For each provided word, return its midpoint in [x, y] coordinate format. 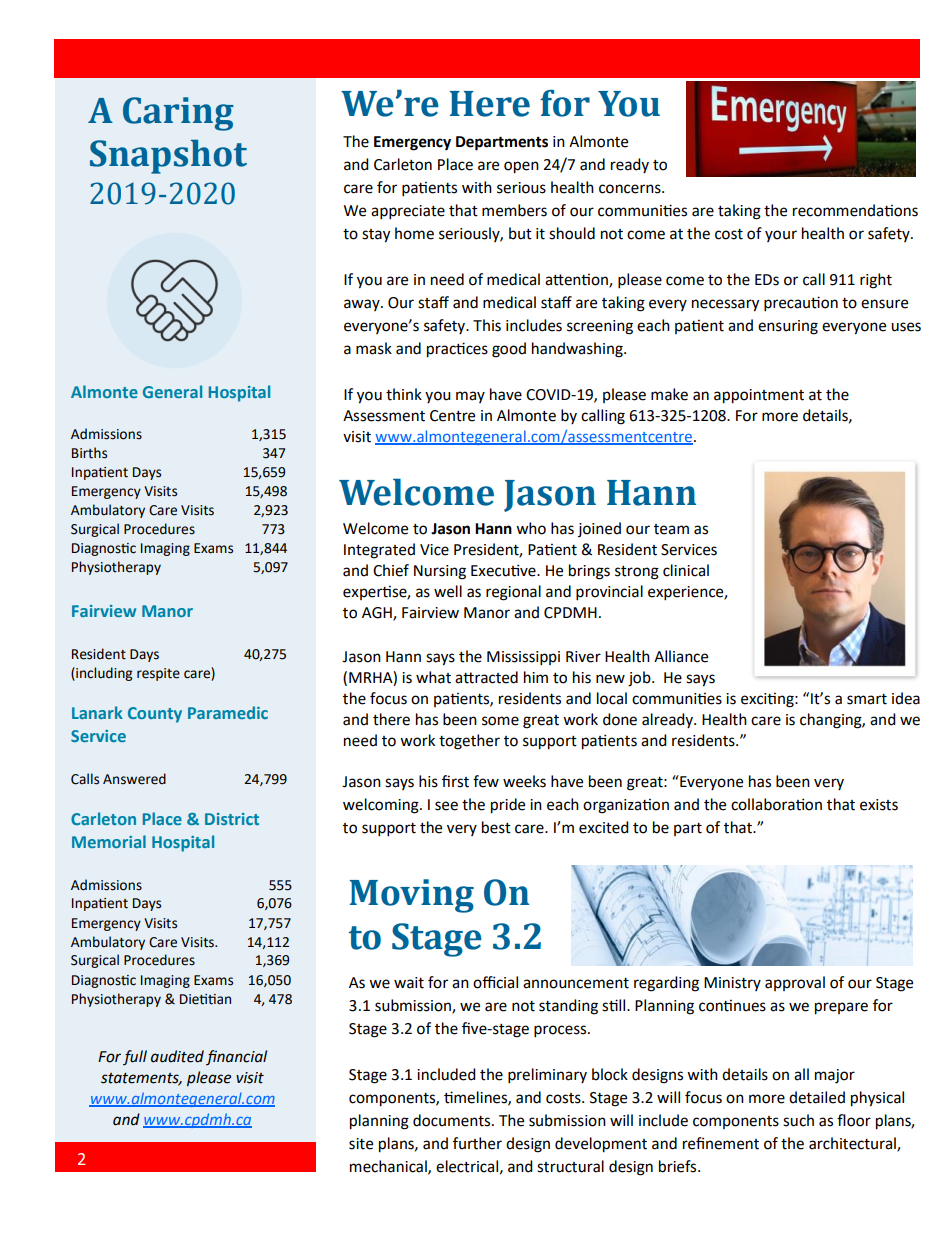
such [798, 1120]
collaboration [776, 804]
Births [89, 453]
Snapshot [168, 157]
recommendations [855, 210]
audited [177, 1056]
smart [867, 699]
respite [158, 674]
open [521, 167]
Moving [412, 896]
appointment [759, 396]
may [470, 397]
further [477, 1143]
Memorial [109, 841]
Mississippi [523, 658]
